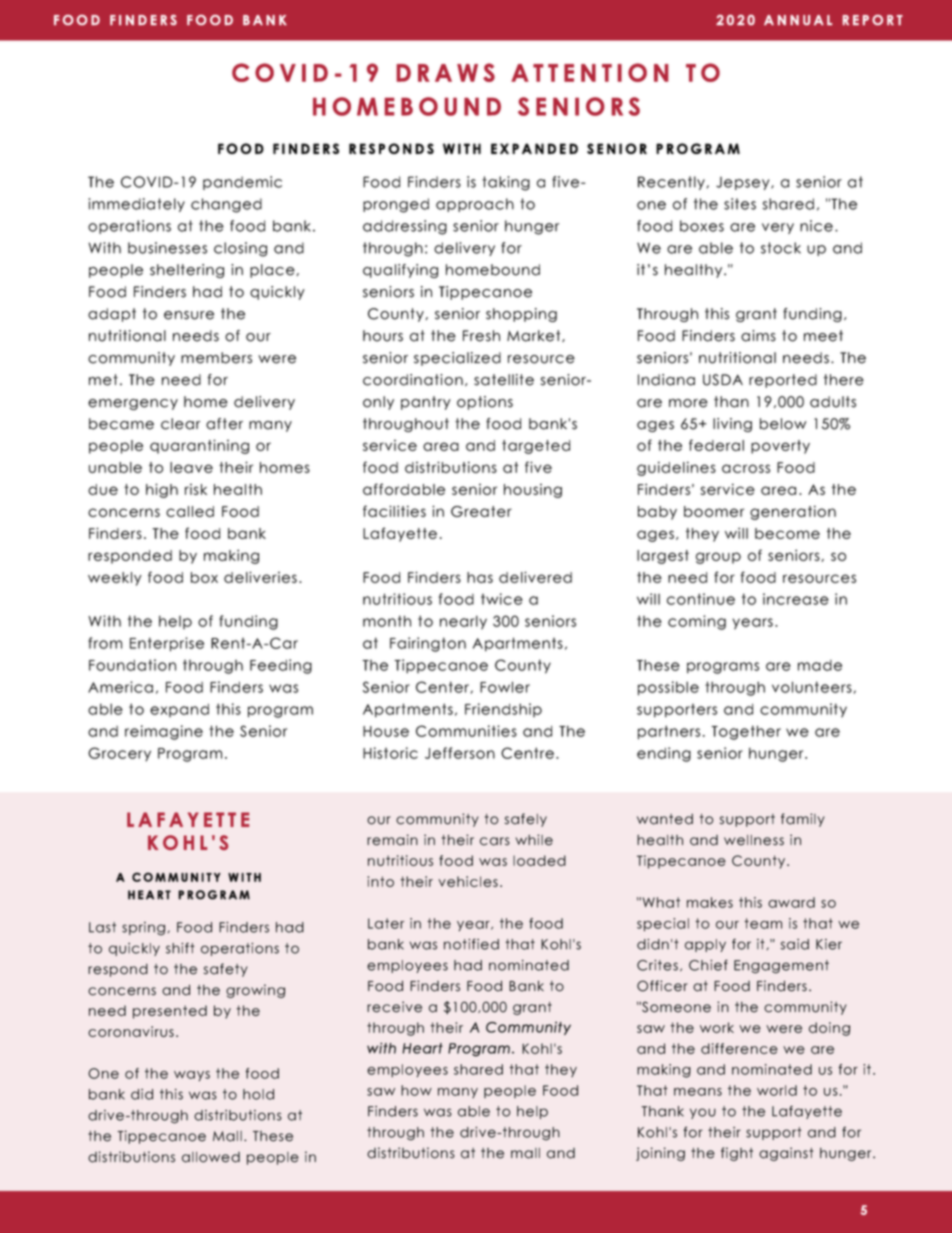 The image size is (952, 1233). What do you see at coordinates (211, 1157) in the image?
I see `allowed` at bounding box center [211, 1157].
